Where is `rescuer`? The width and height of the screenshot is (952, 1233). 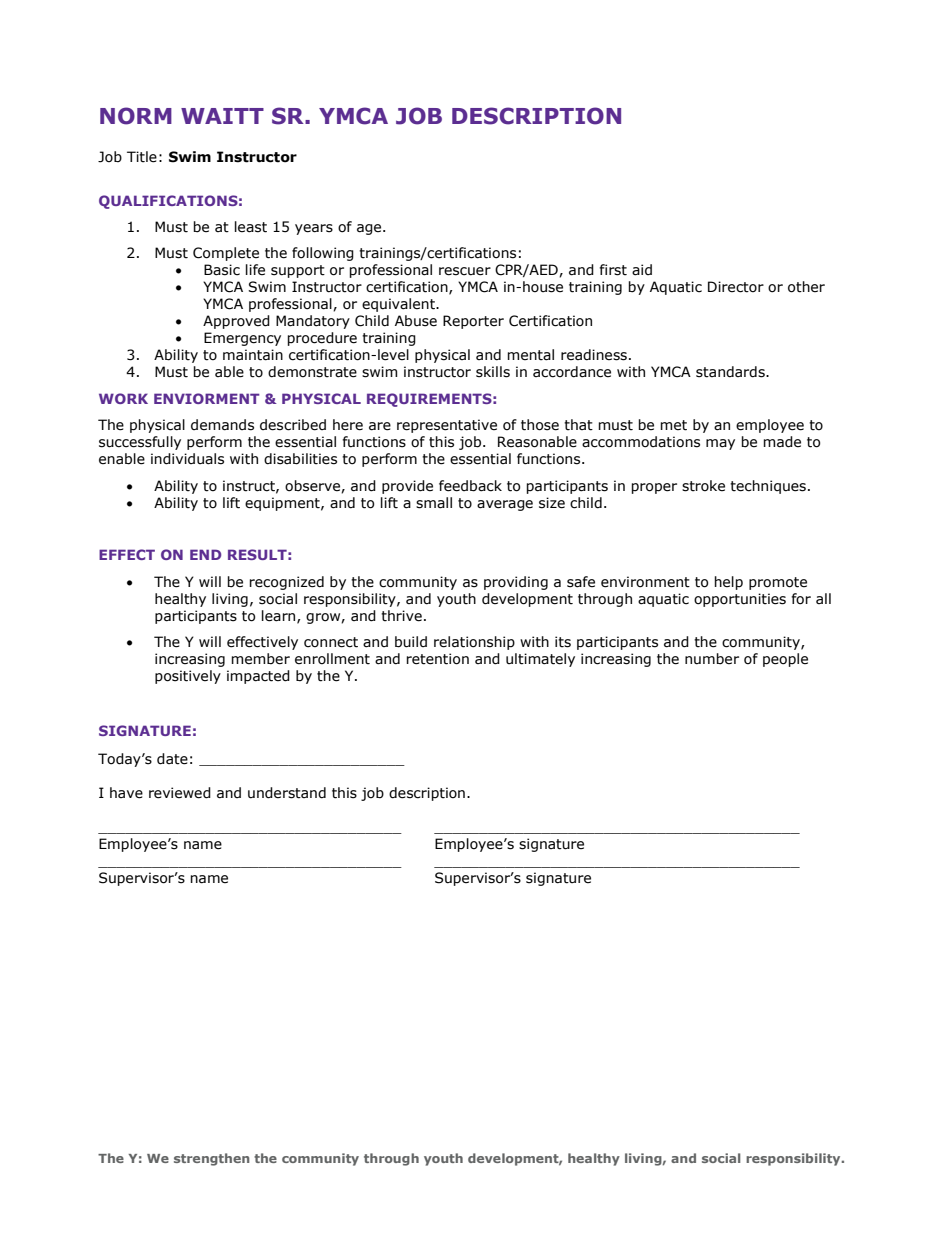
rescuer is located at coordinates (465, 271).
